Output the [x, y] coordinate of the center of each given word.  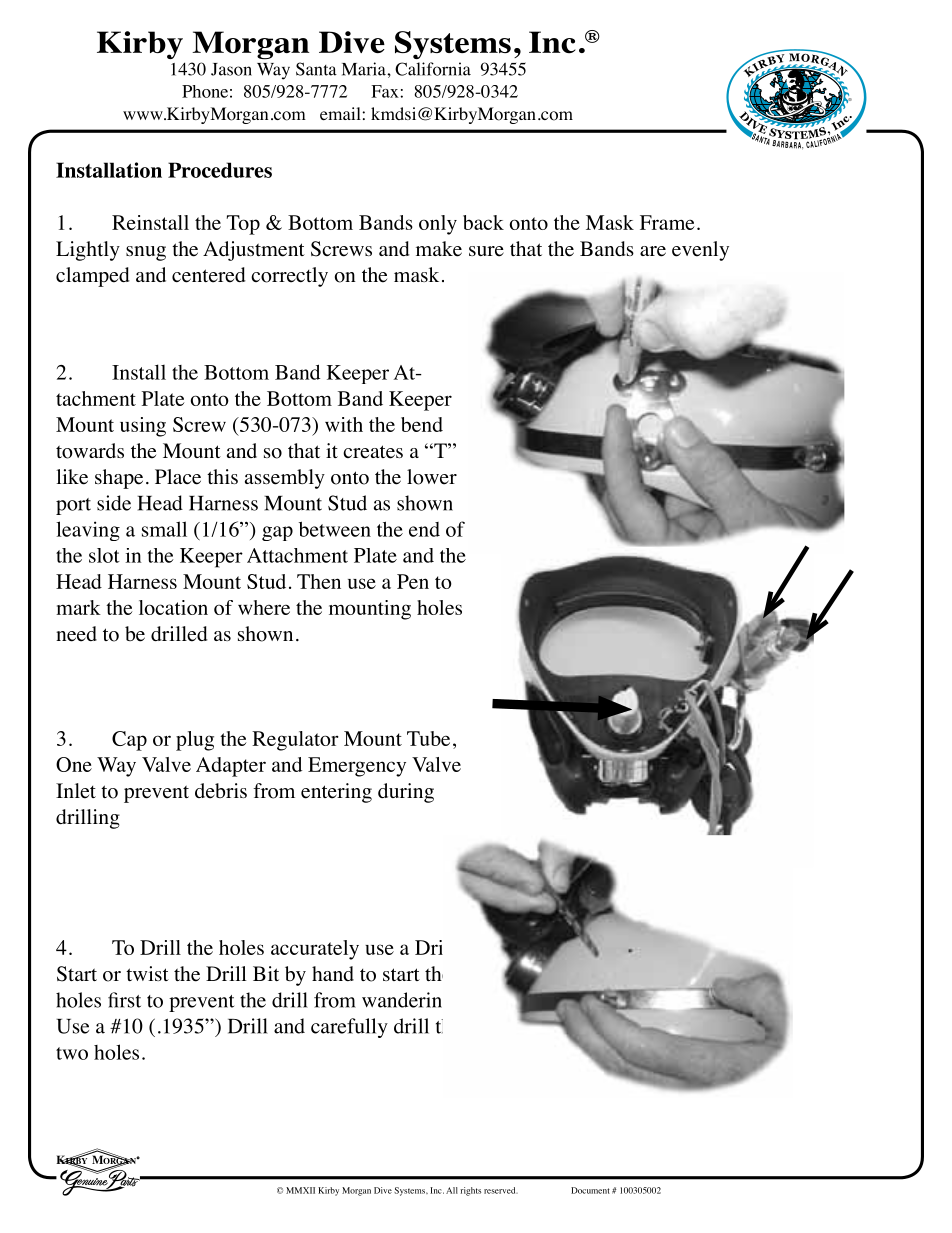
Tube [428, 738]
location [173, 607]
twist [147, 973]
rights [470, 1191]
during [406, 793]
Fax [385, 91]
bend [422, 424]
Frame [667, 222]
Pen [413, 581]
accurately [315, 950]
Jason [231, 69]
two [72, 1053]
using [143, 427]
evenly [700, 251]
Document [590, 1190]
